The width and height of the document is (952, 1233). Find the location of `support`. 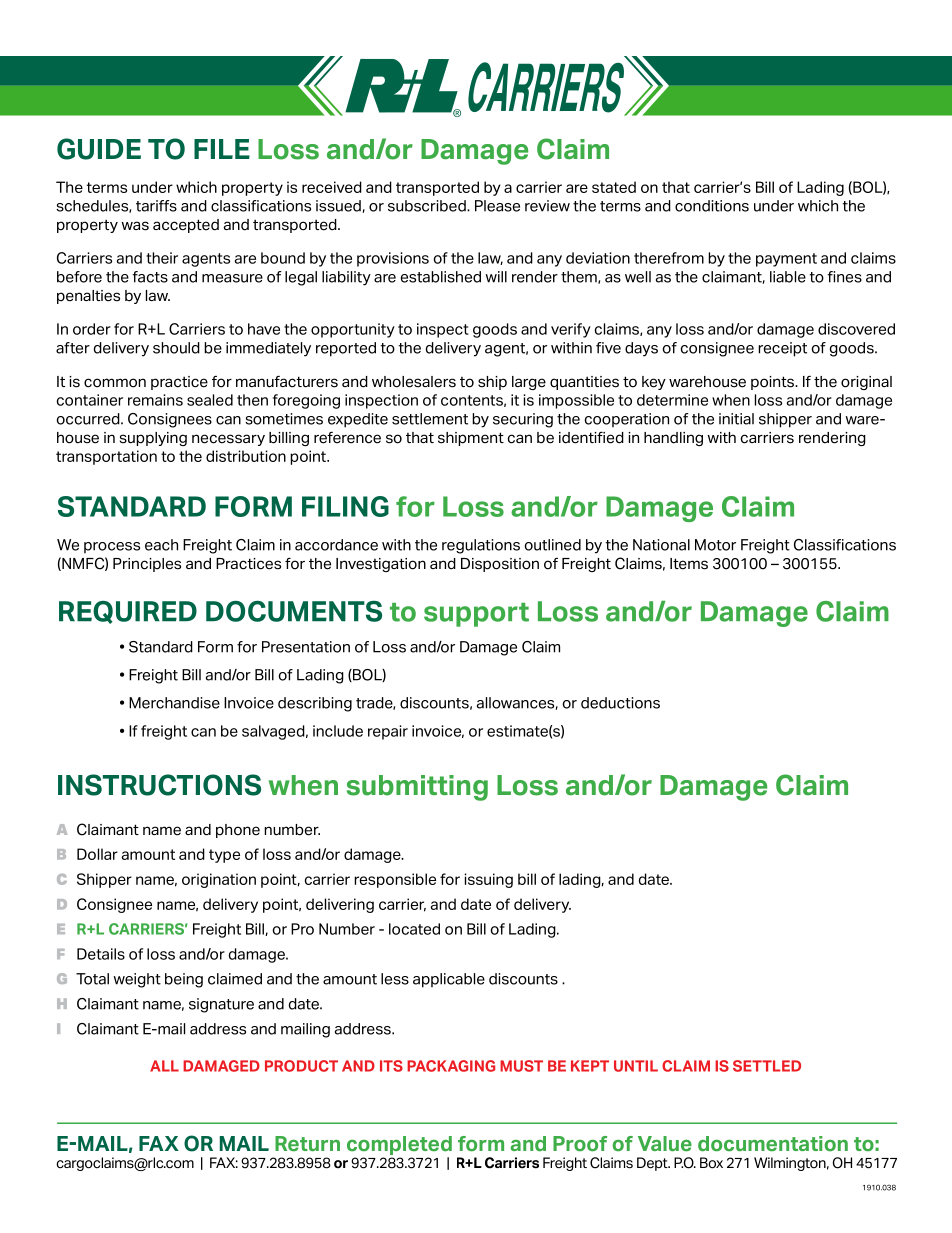

support is located at coordinates (476, 615).
